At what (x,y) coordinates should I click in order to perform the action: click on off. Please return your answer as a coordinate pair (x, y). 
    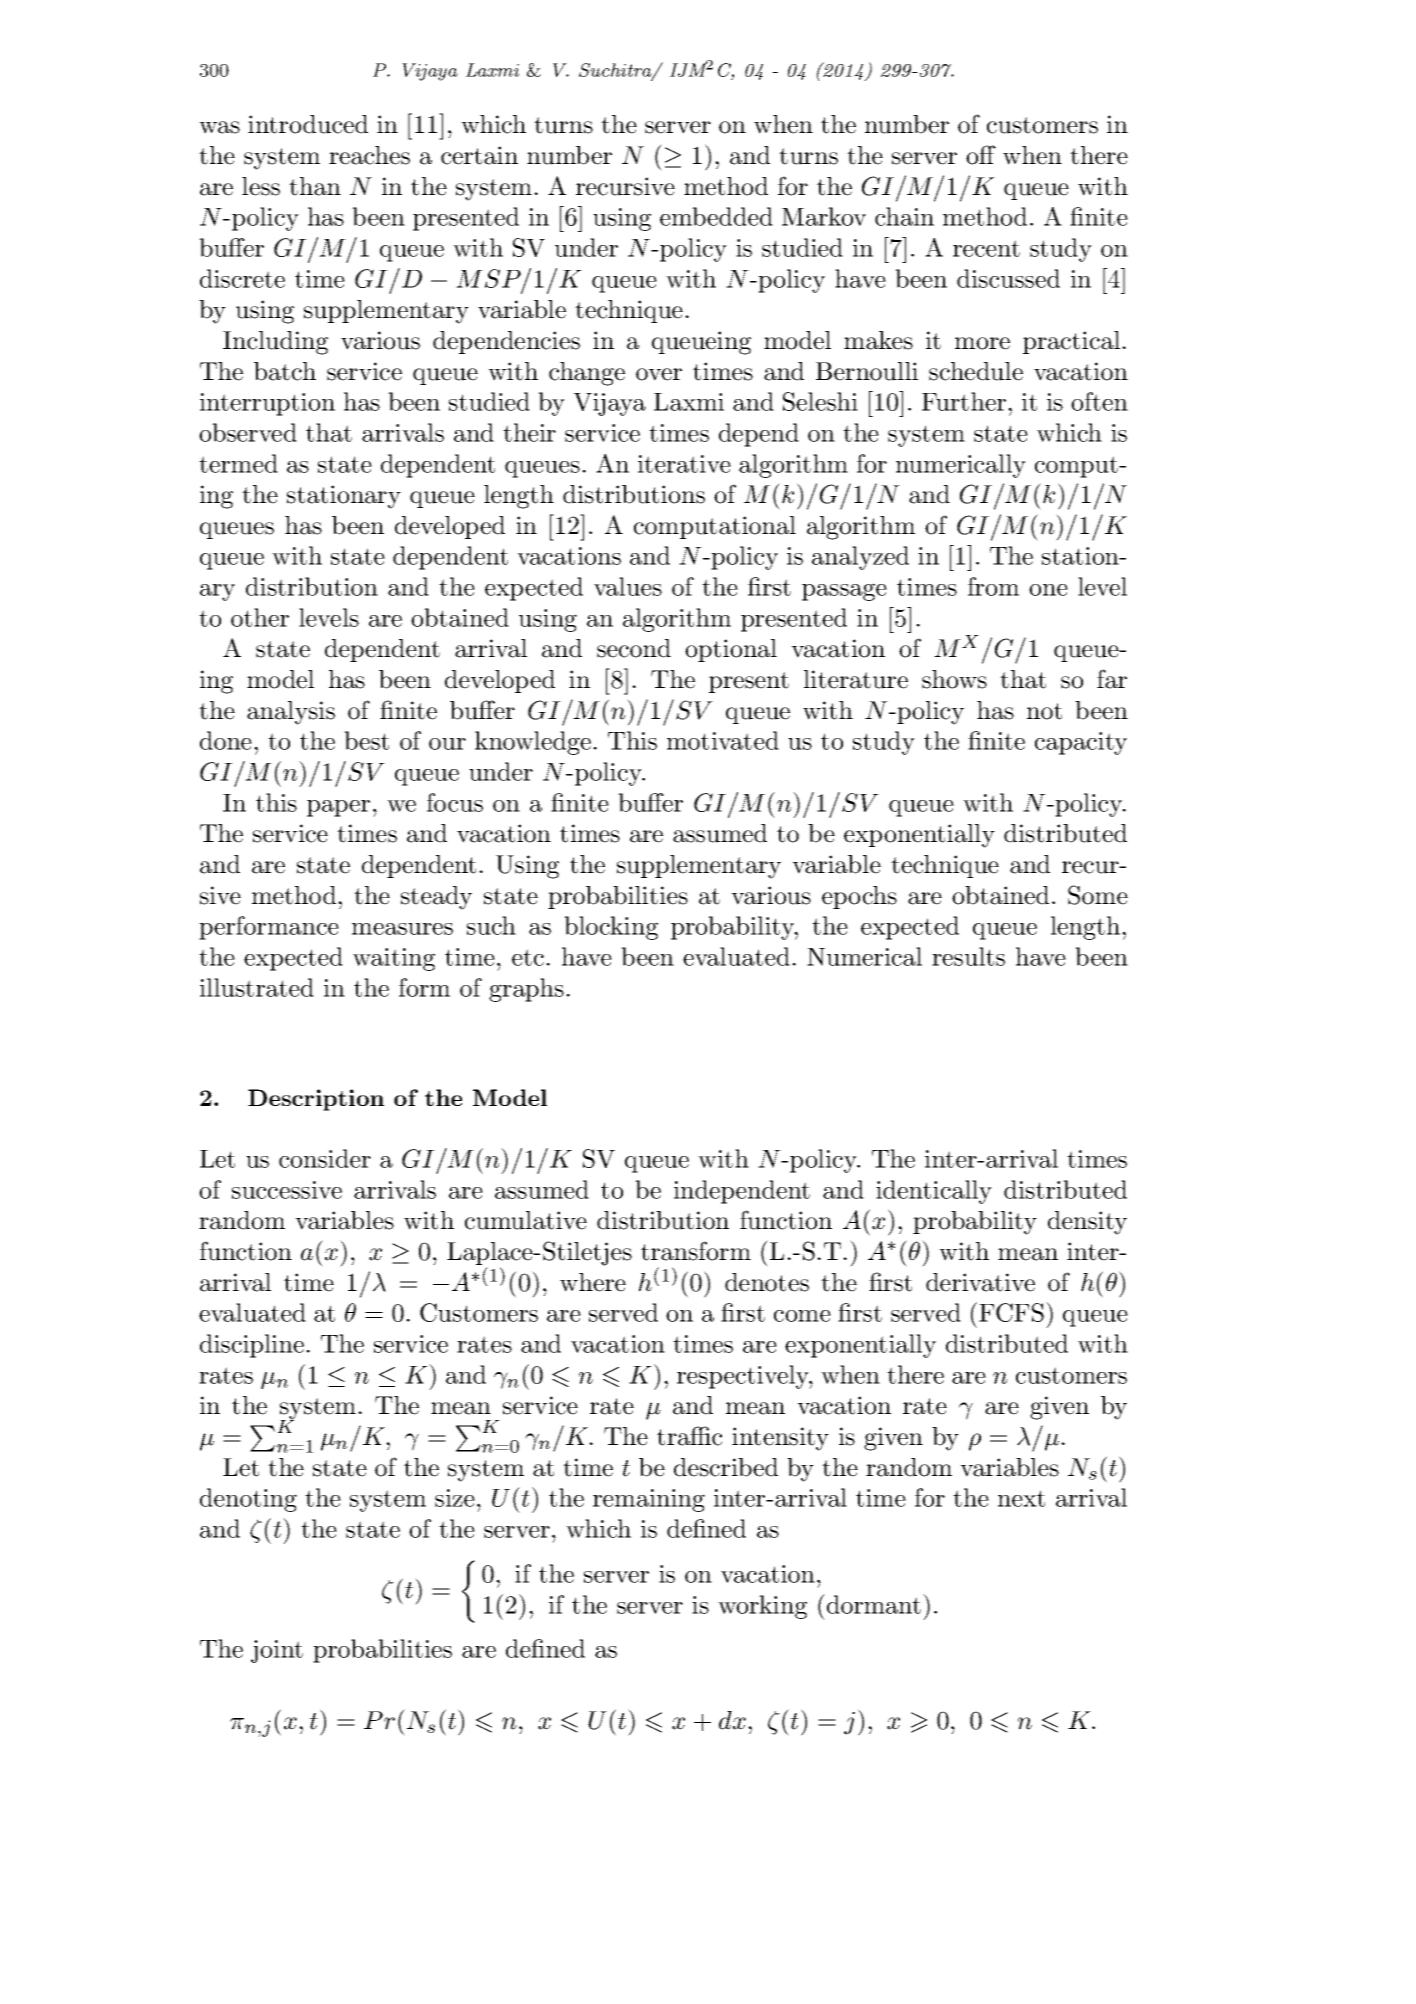
    Looking at the image, I should click on (981, 155).
